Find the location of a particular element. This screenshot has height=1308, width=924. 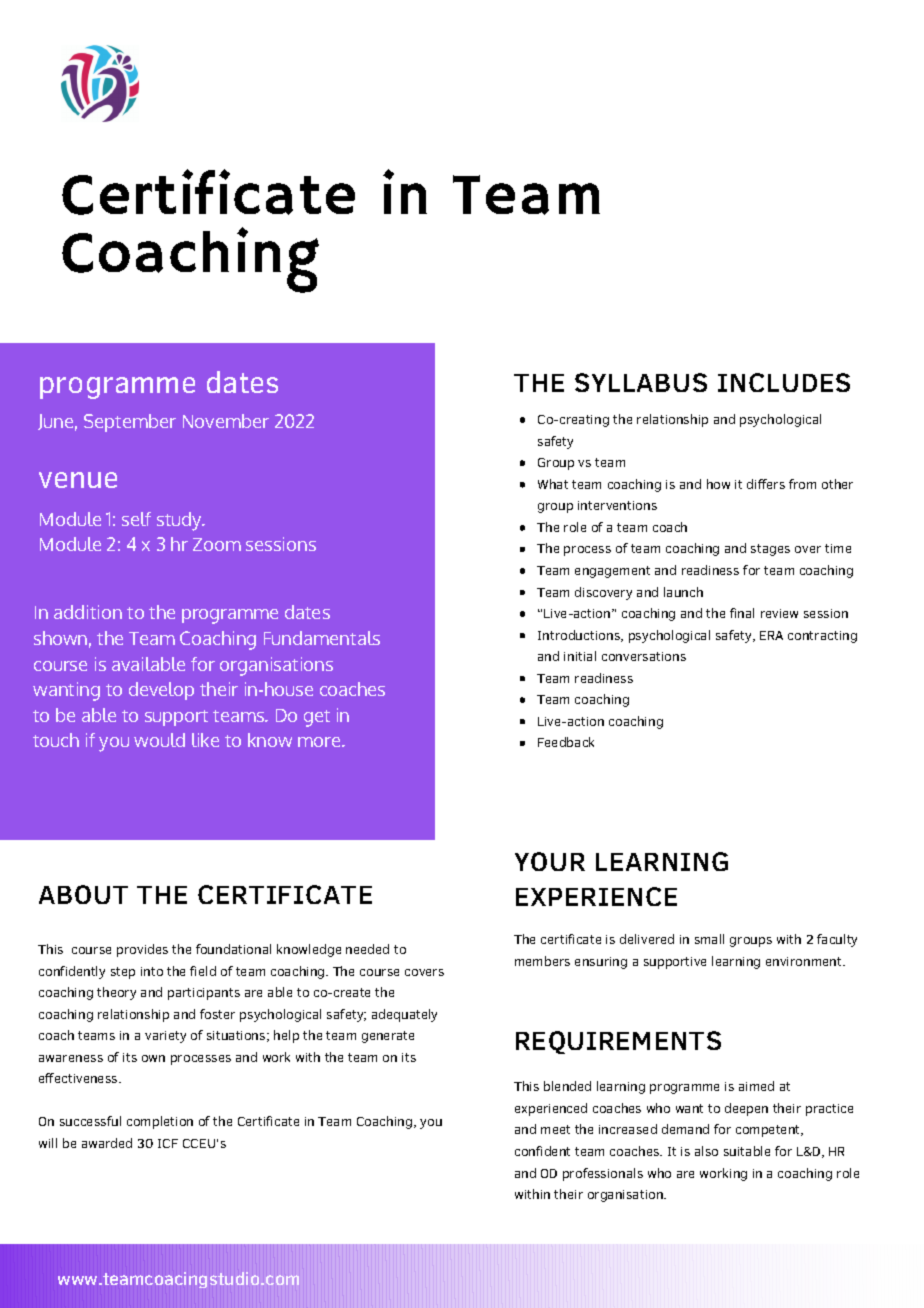

INCLUDES is located at coordinates (784, 382).
